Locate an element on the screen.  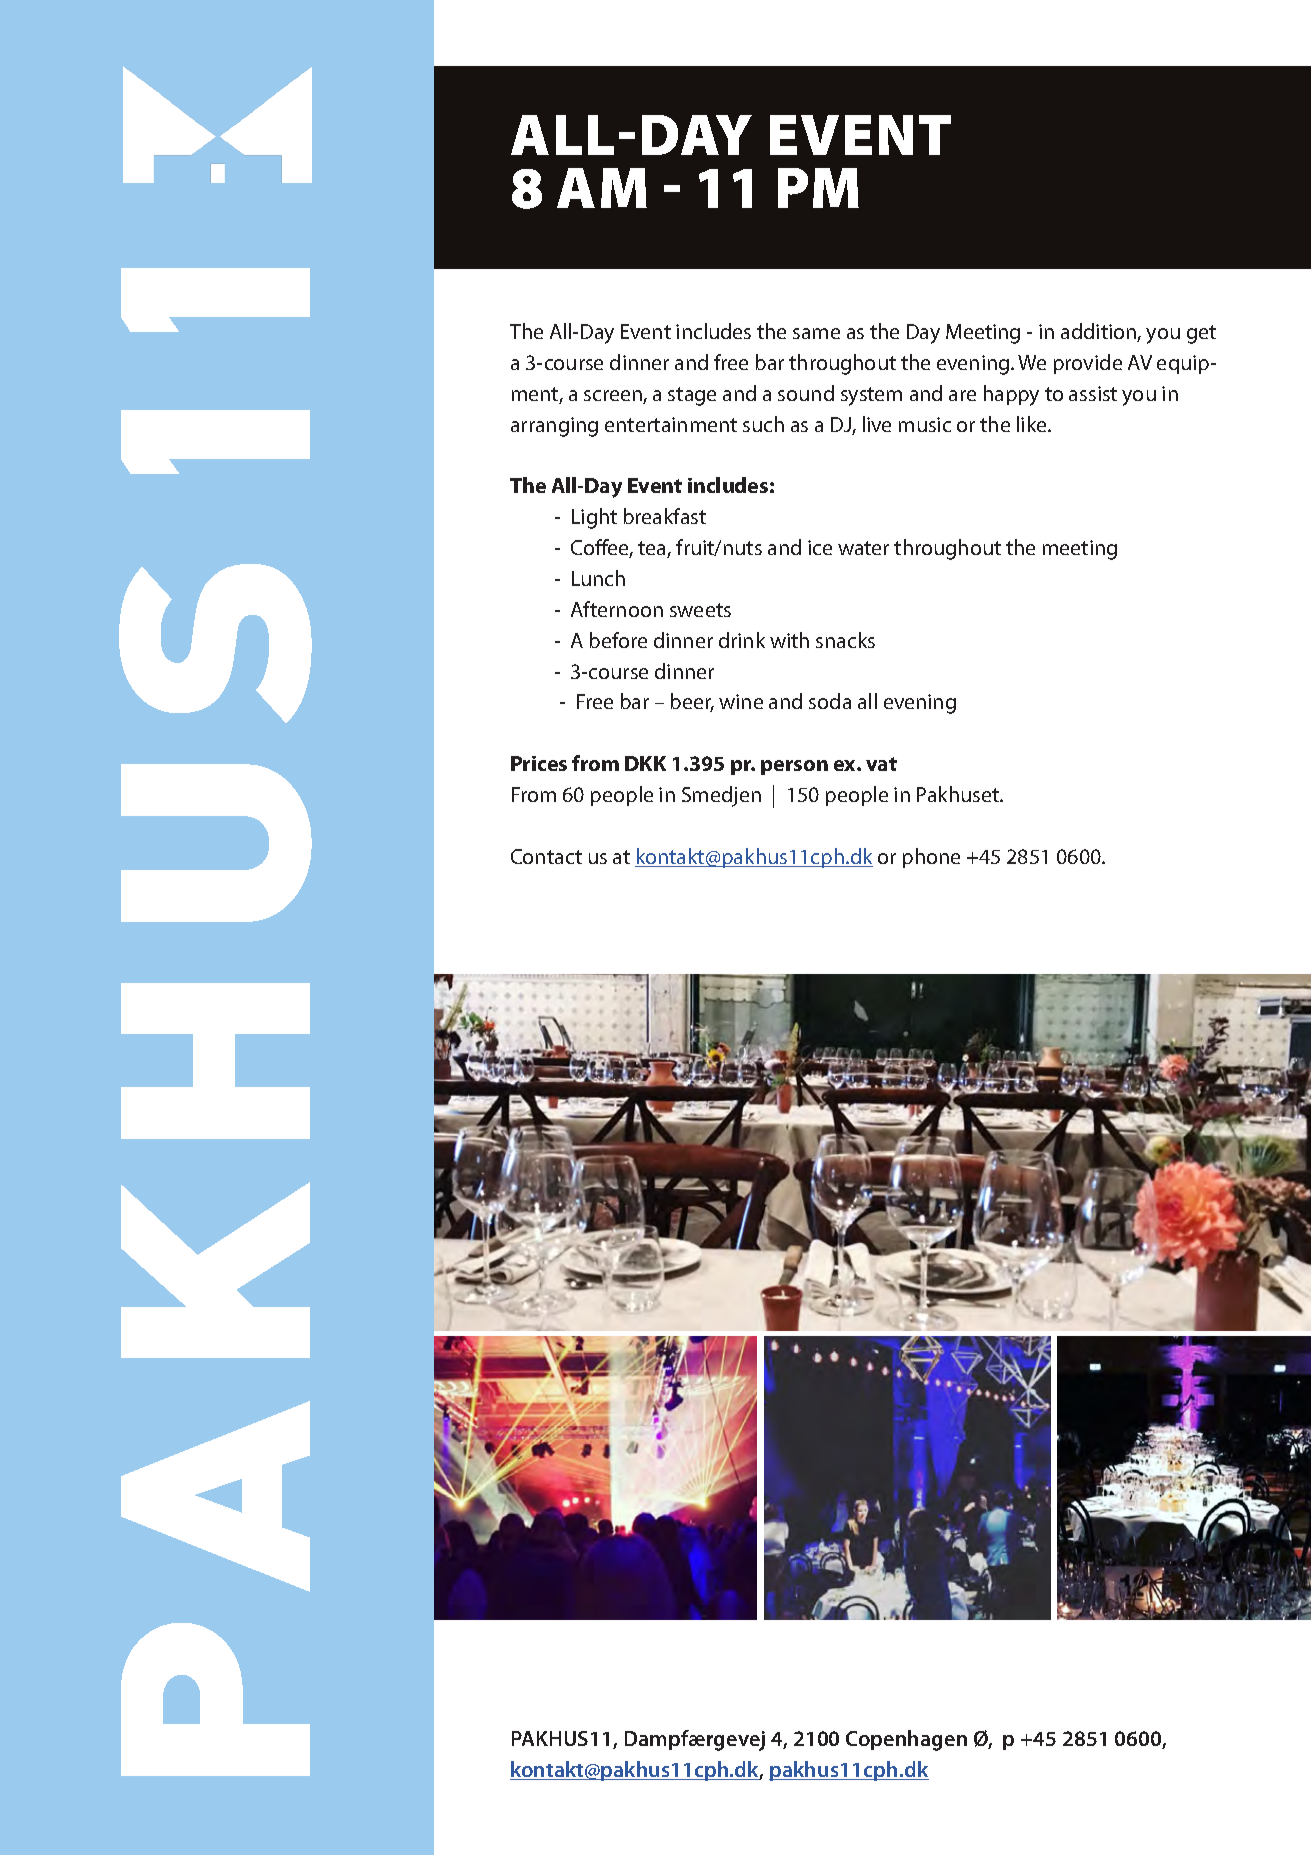
drink is located at coordinates (742, 640).
